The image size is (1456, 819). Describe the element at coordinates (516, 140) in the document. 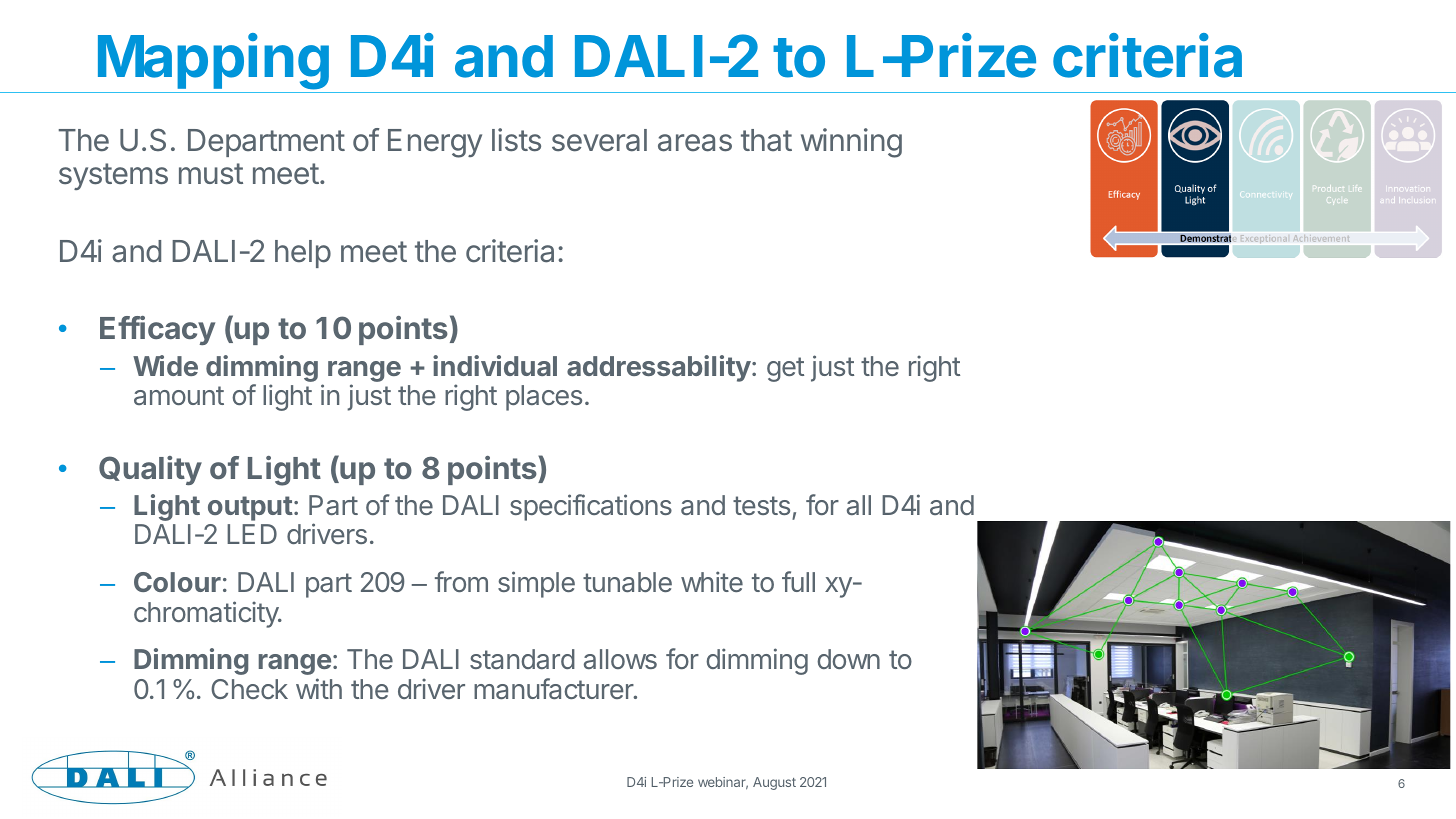

I see `lists` at that location.
